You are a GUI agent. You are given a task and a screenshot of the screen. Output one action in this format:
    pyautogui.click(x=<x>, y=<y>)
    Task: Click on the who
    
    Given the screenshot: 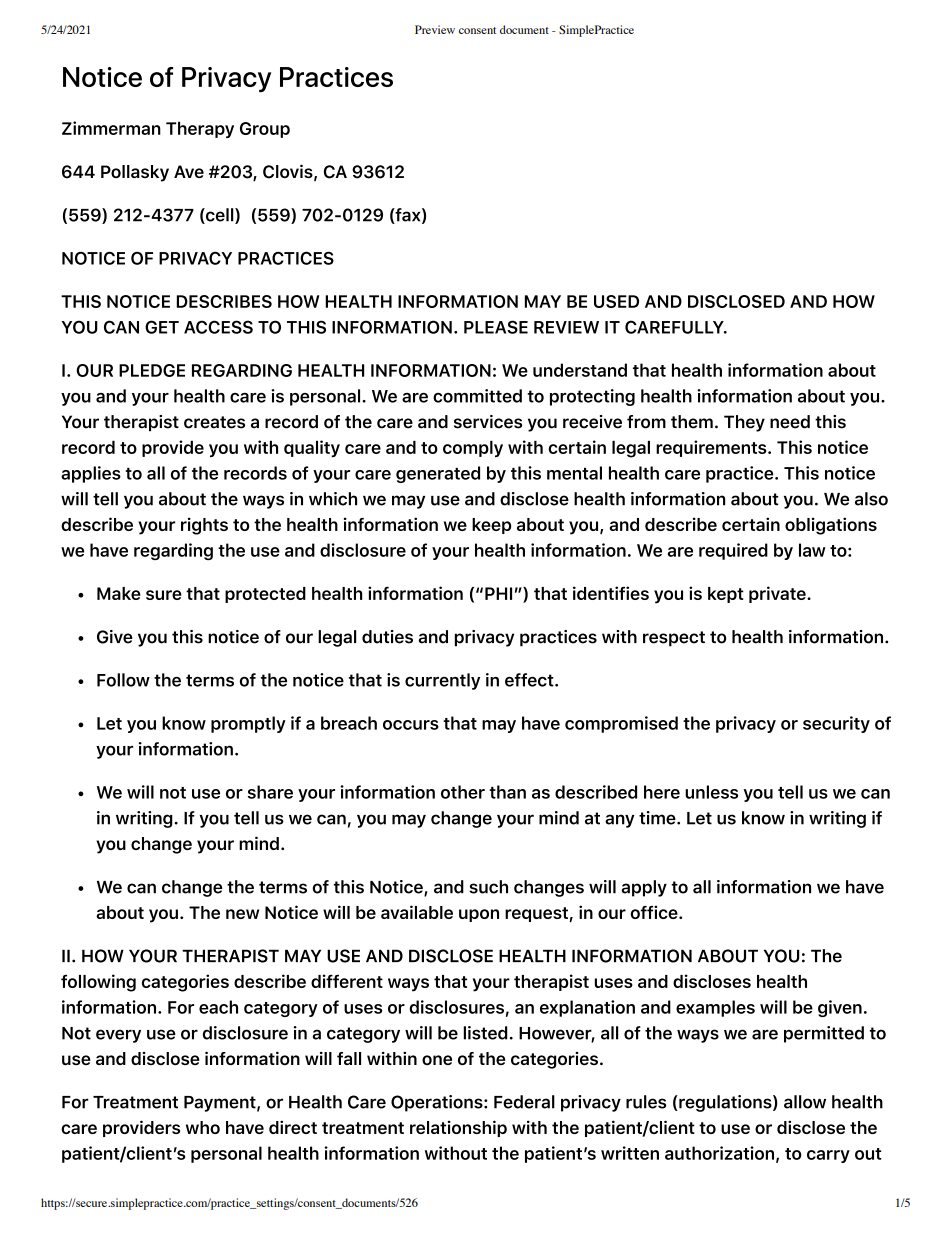 What is the action you would take?
    pyautogui.click(x=203, y=1127)
